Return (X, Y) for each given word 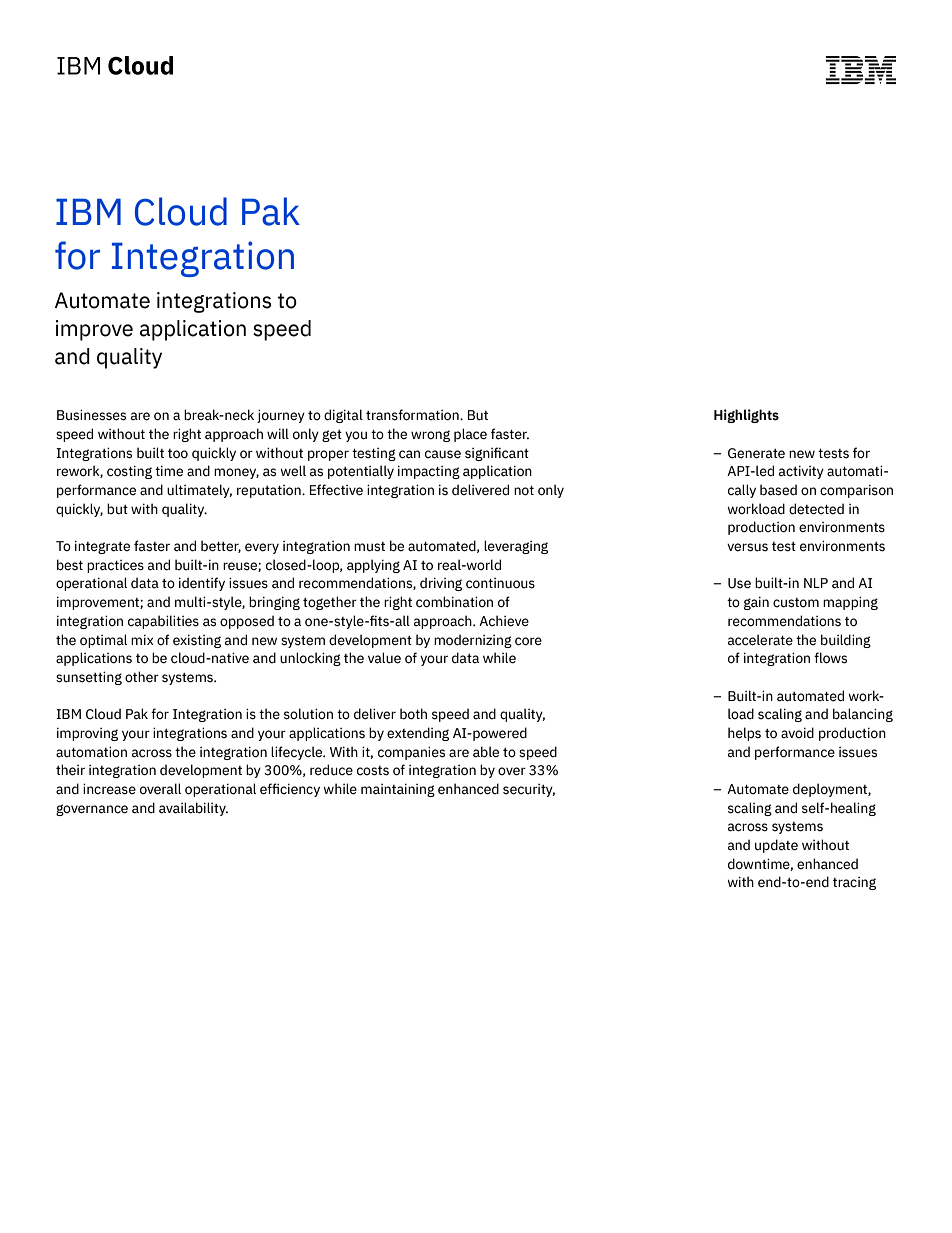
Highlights (746, 416)
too (178, 454)
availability (193, 809)
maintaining (398, 790)
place (470, 435)
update (776, 846)
